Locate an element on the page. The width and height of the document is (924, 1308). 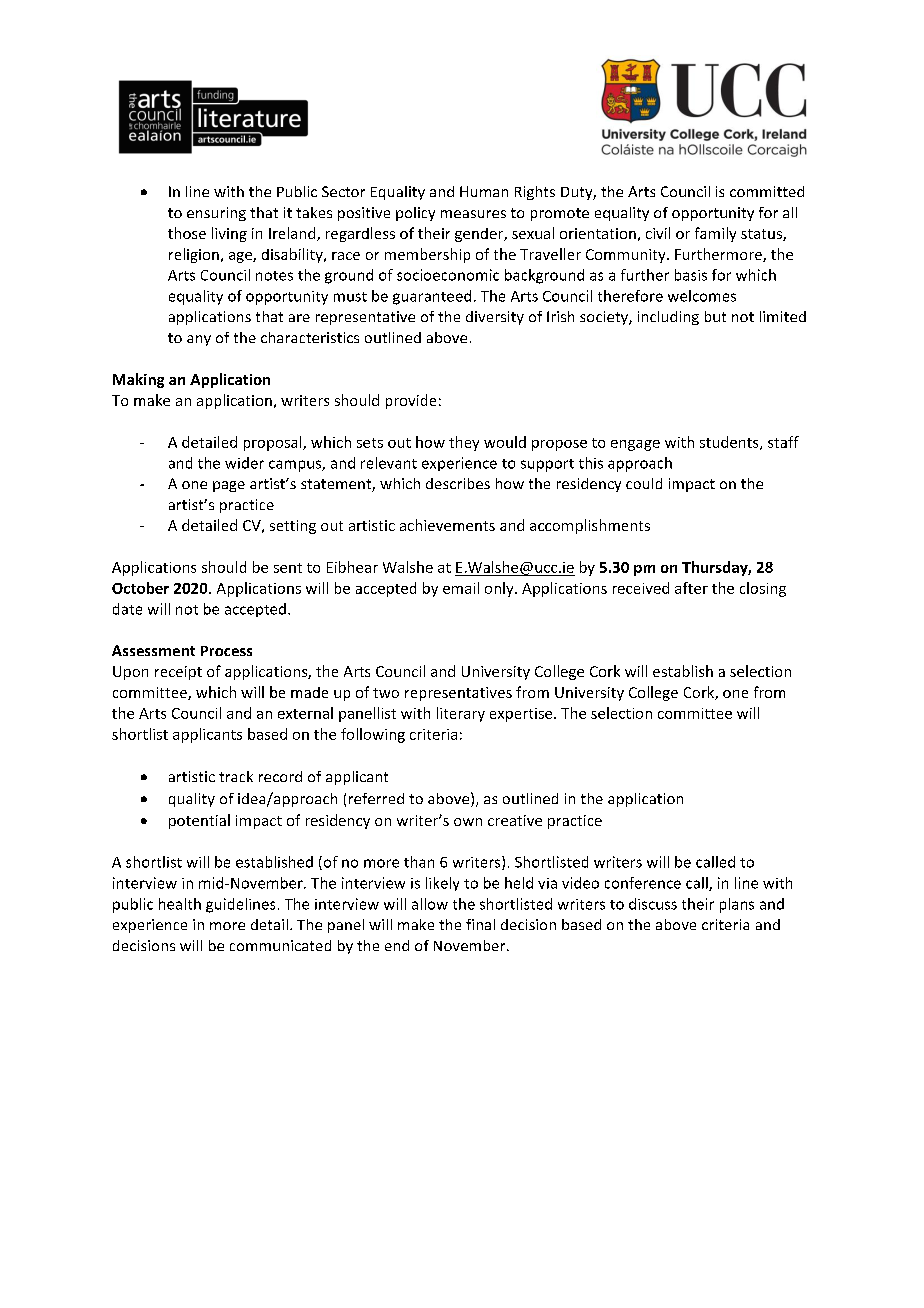
family is located at coordinates (715, 234).
